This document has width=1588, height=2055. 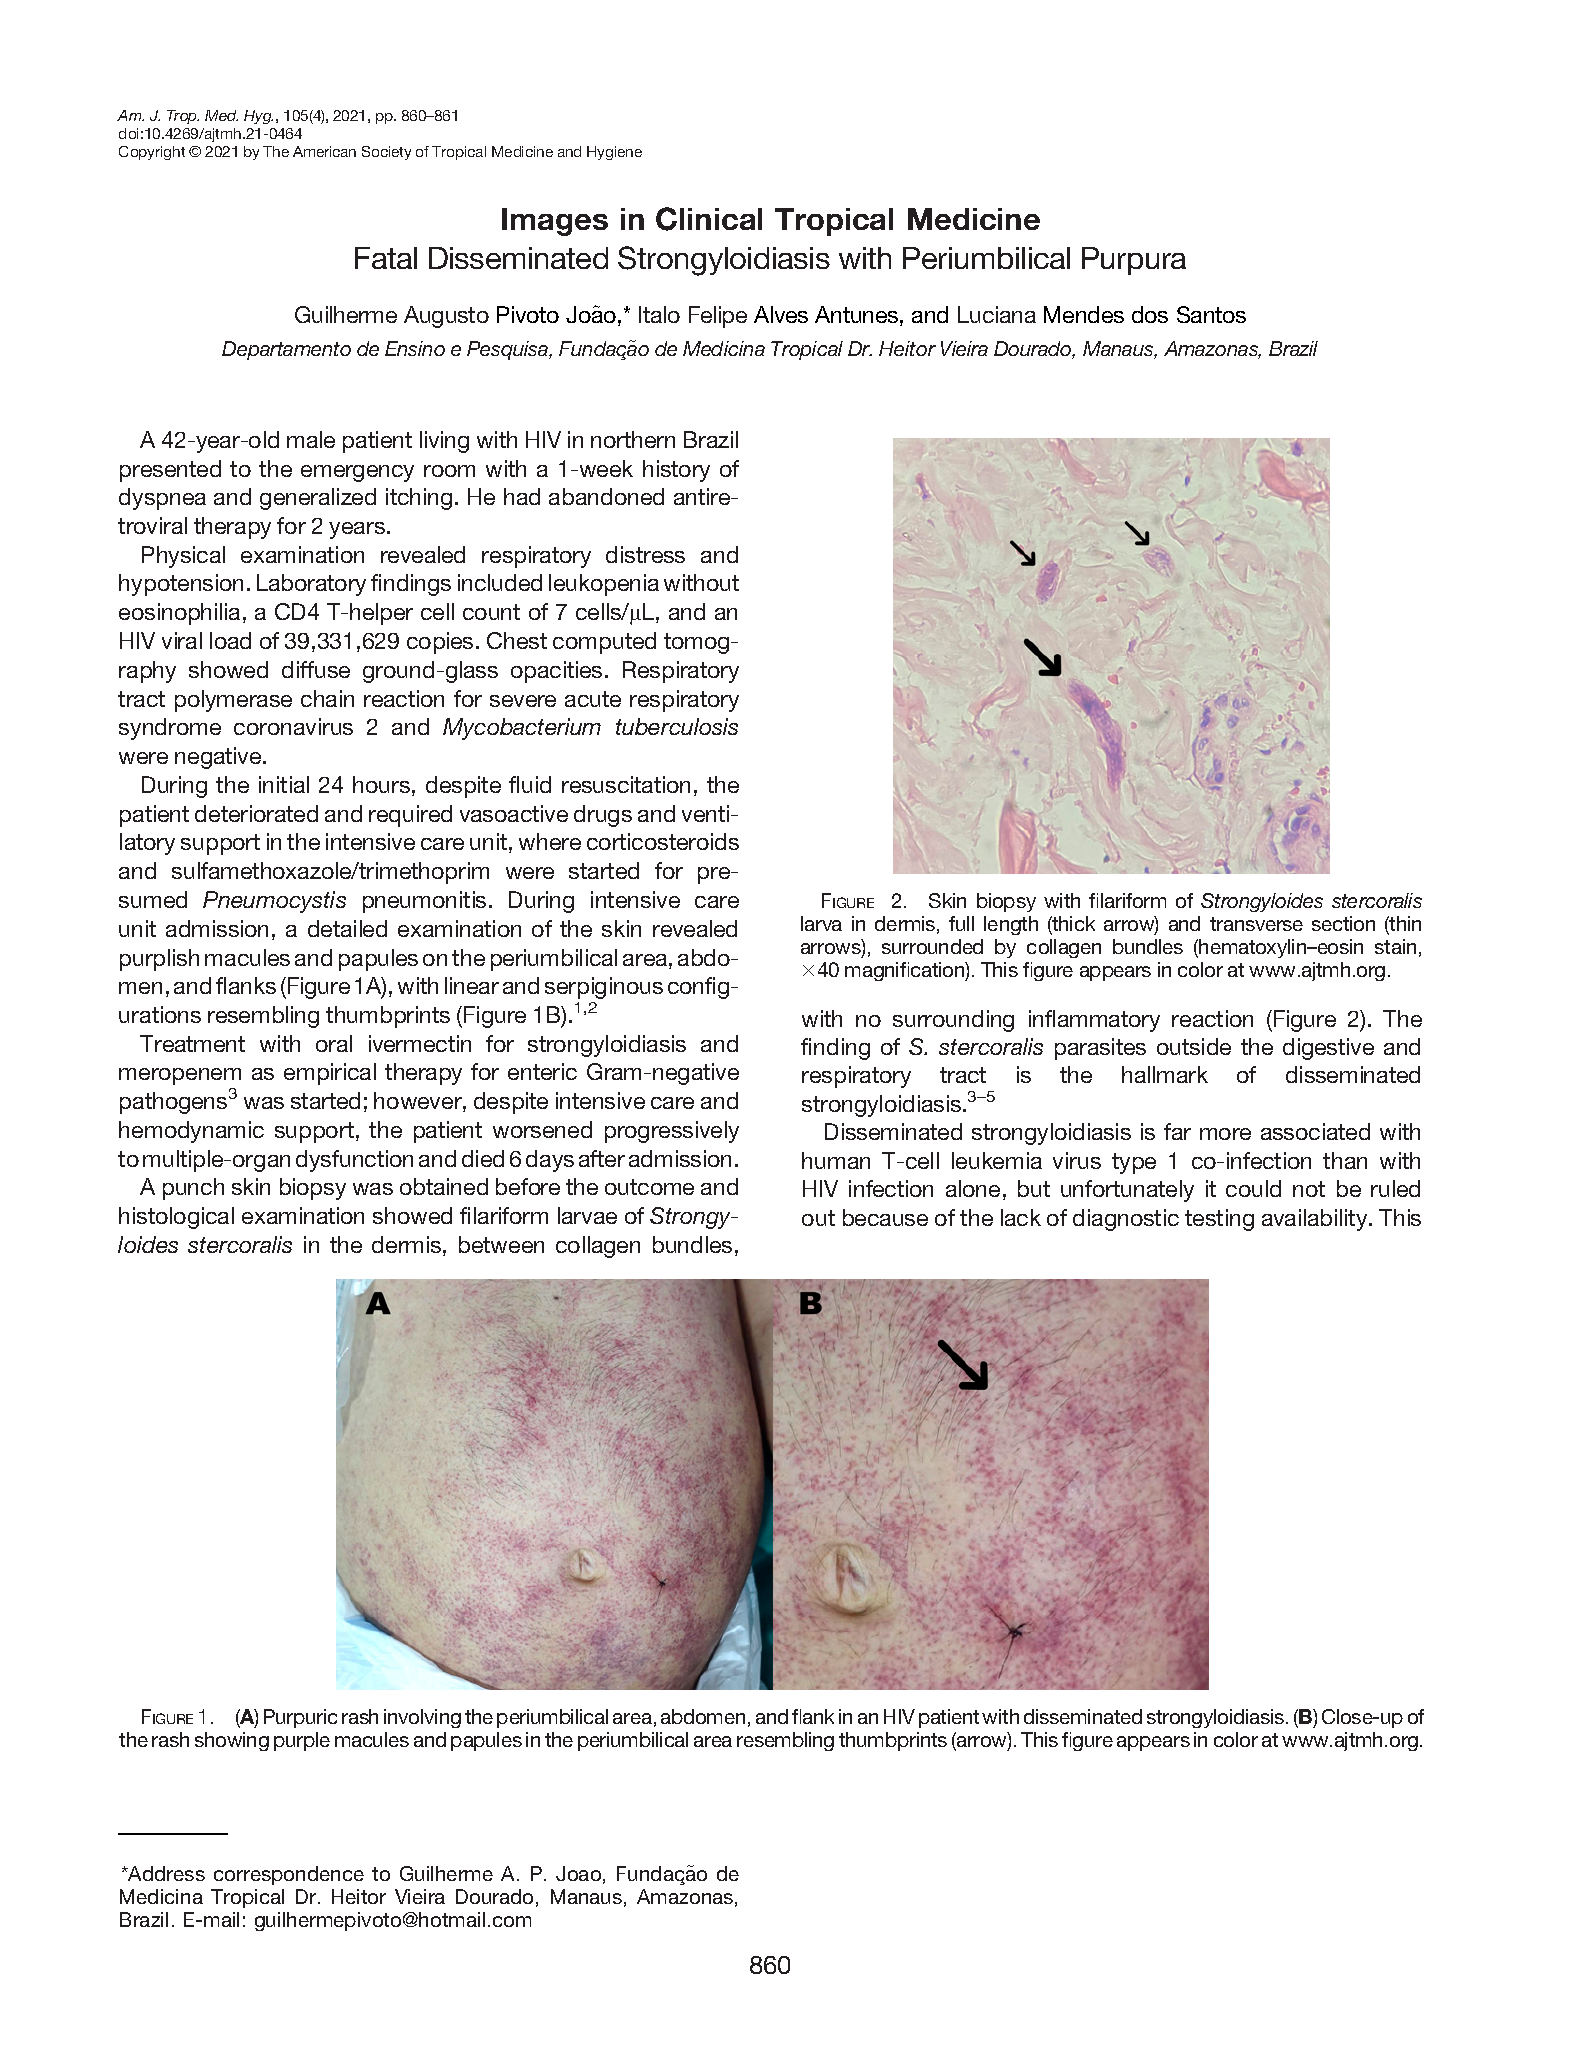 I want to click on testing, so click(x=1219, y=1220).
